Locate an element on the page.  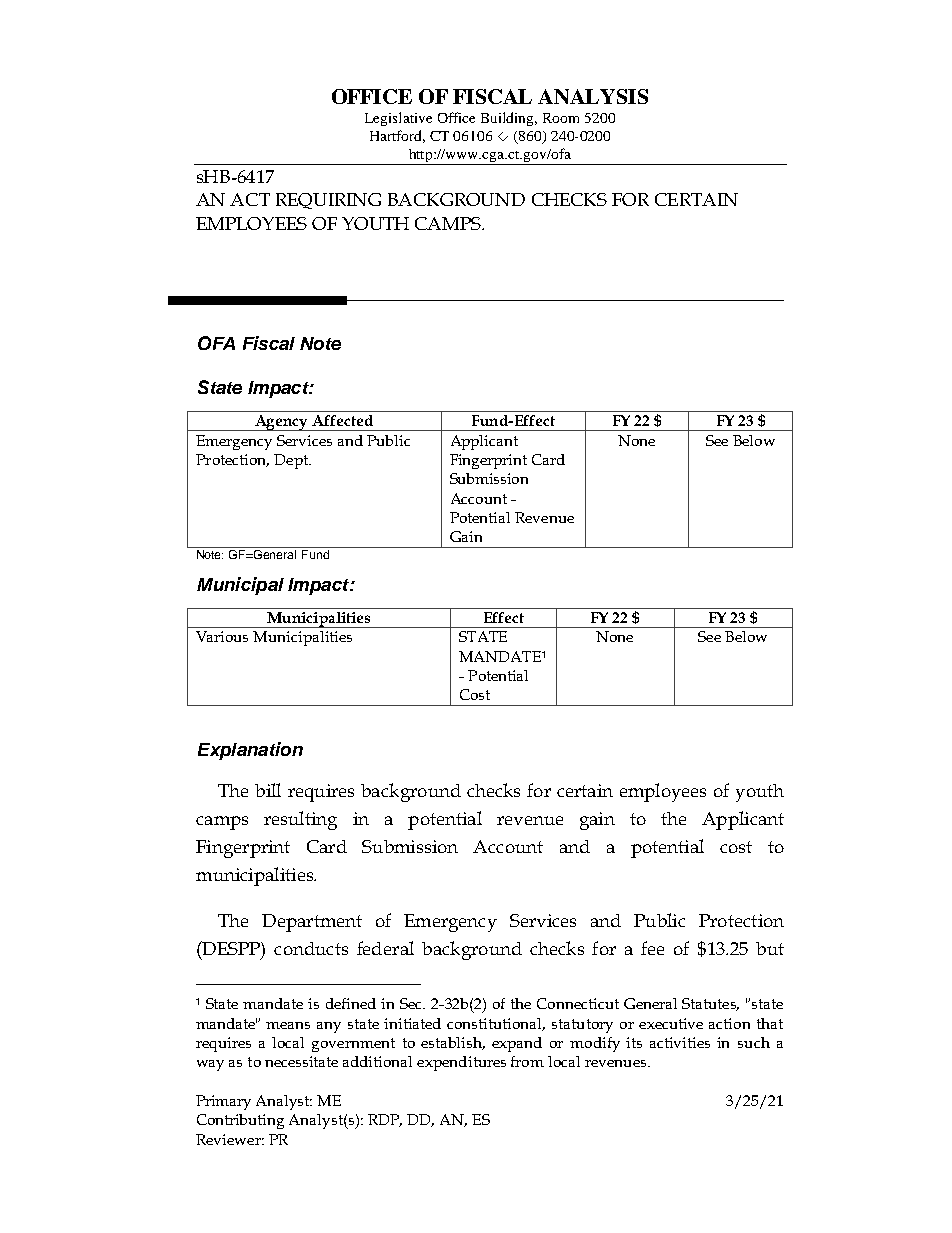
expenditures is located at coordinates (461, 1063).
